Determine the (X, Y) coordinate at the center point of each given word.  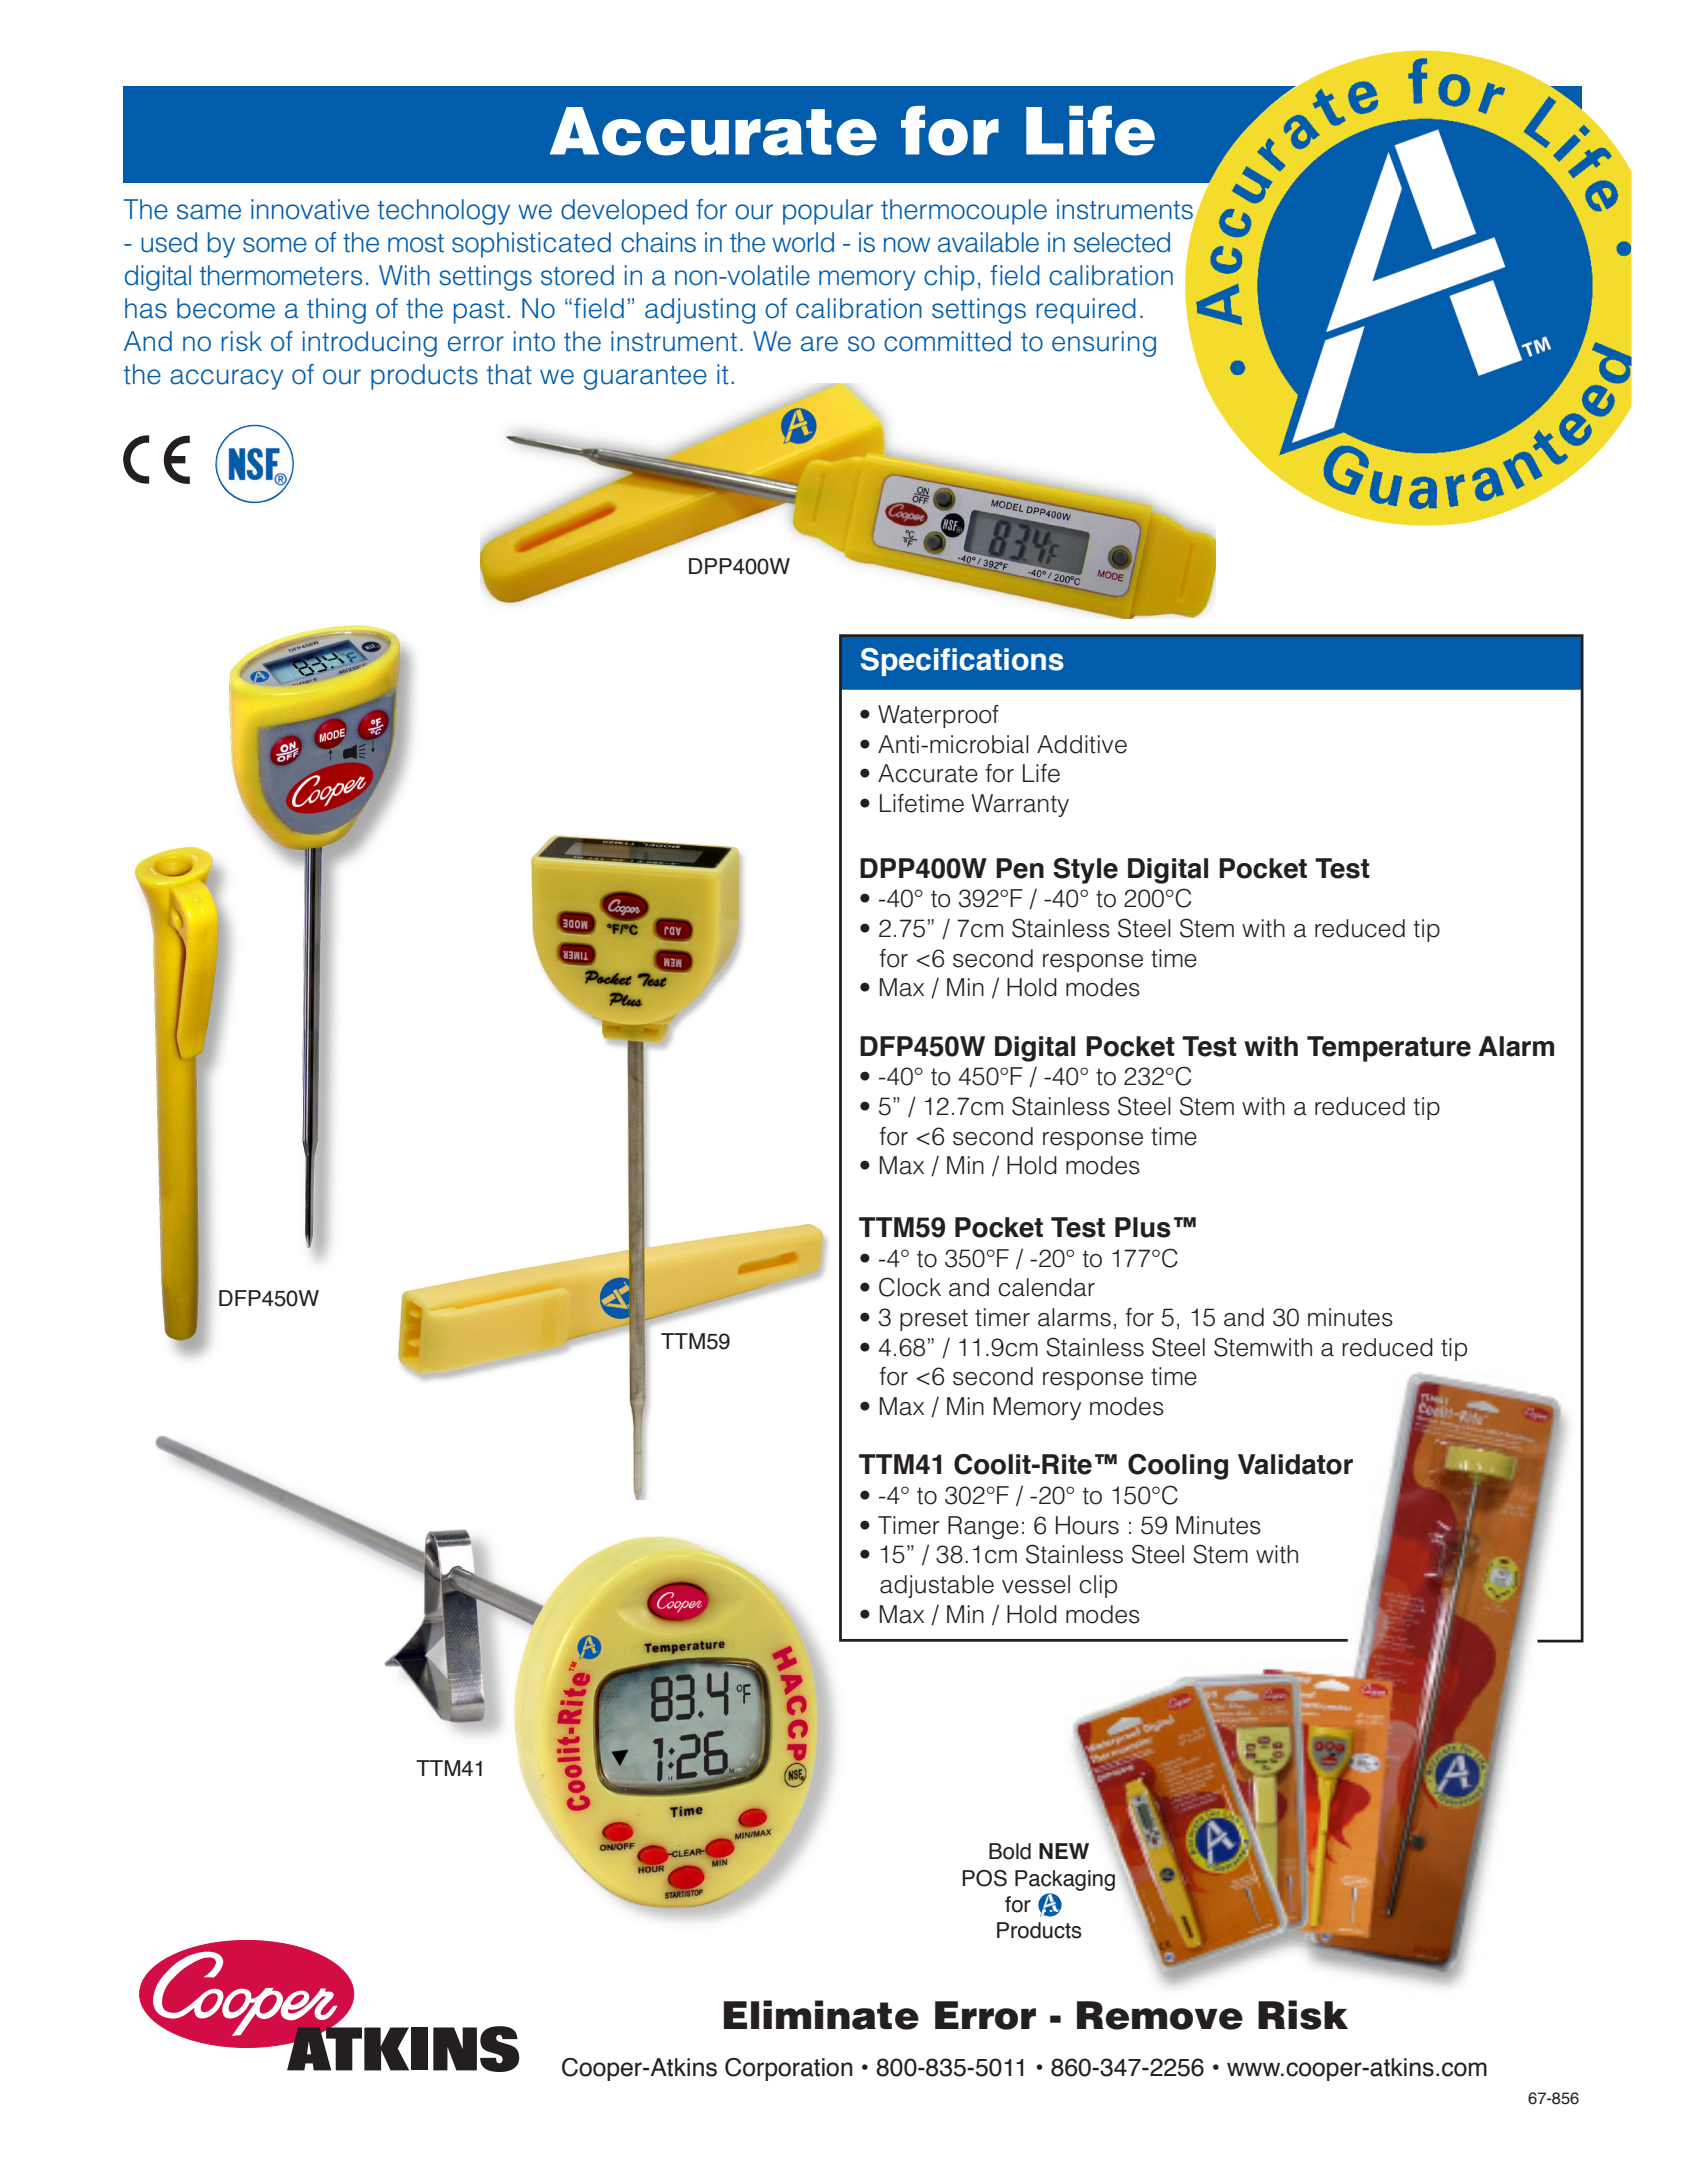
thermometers (281, 275)
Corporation (789, 2069)
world (803, 242)
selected (1122, 242)
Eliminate (821, 2015)
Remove (1160, 2015)
